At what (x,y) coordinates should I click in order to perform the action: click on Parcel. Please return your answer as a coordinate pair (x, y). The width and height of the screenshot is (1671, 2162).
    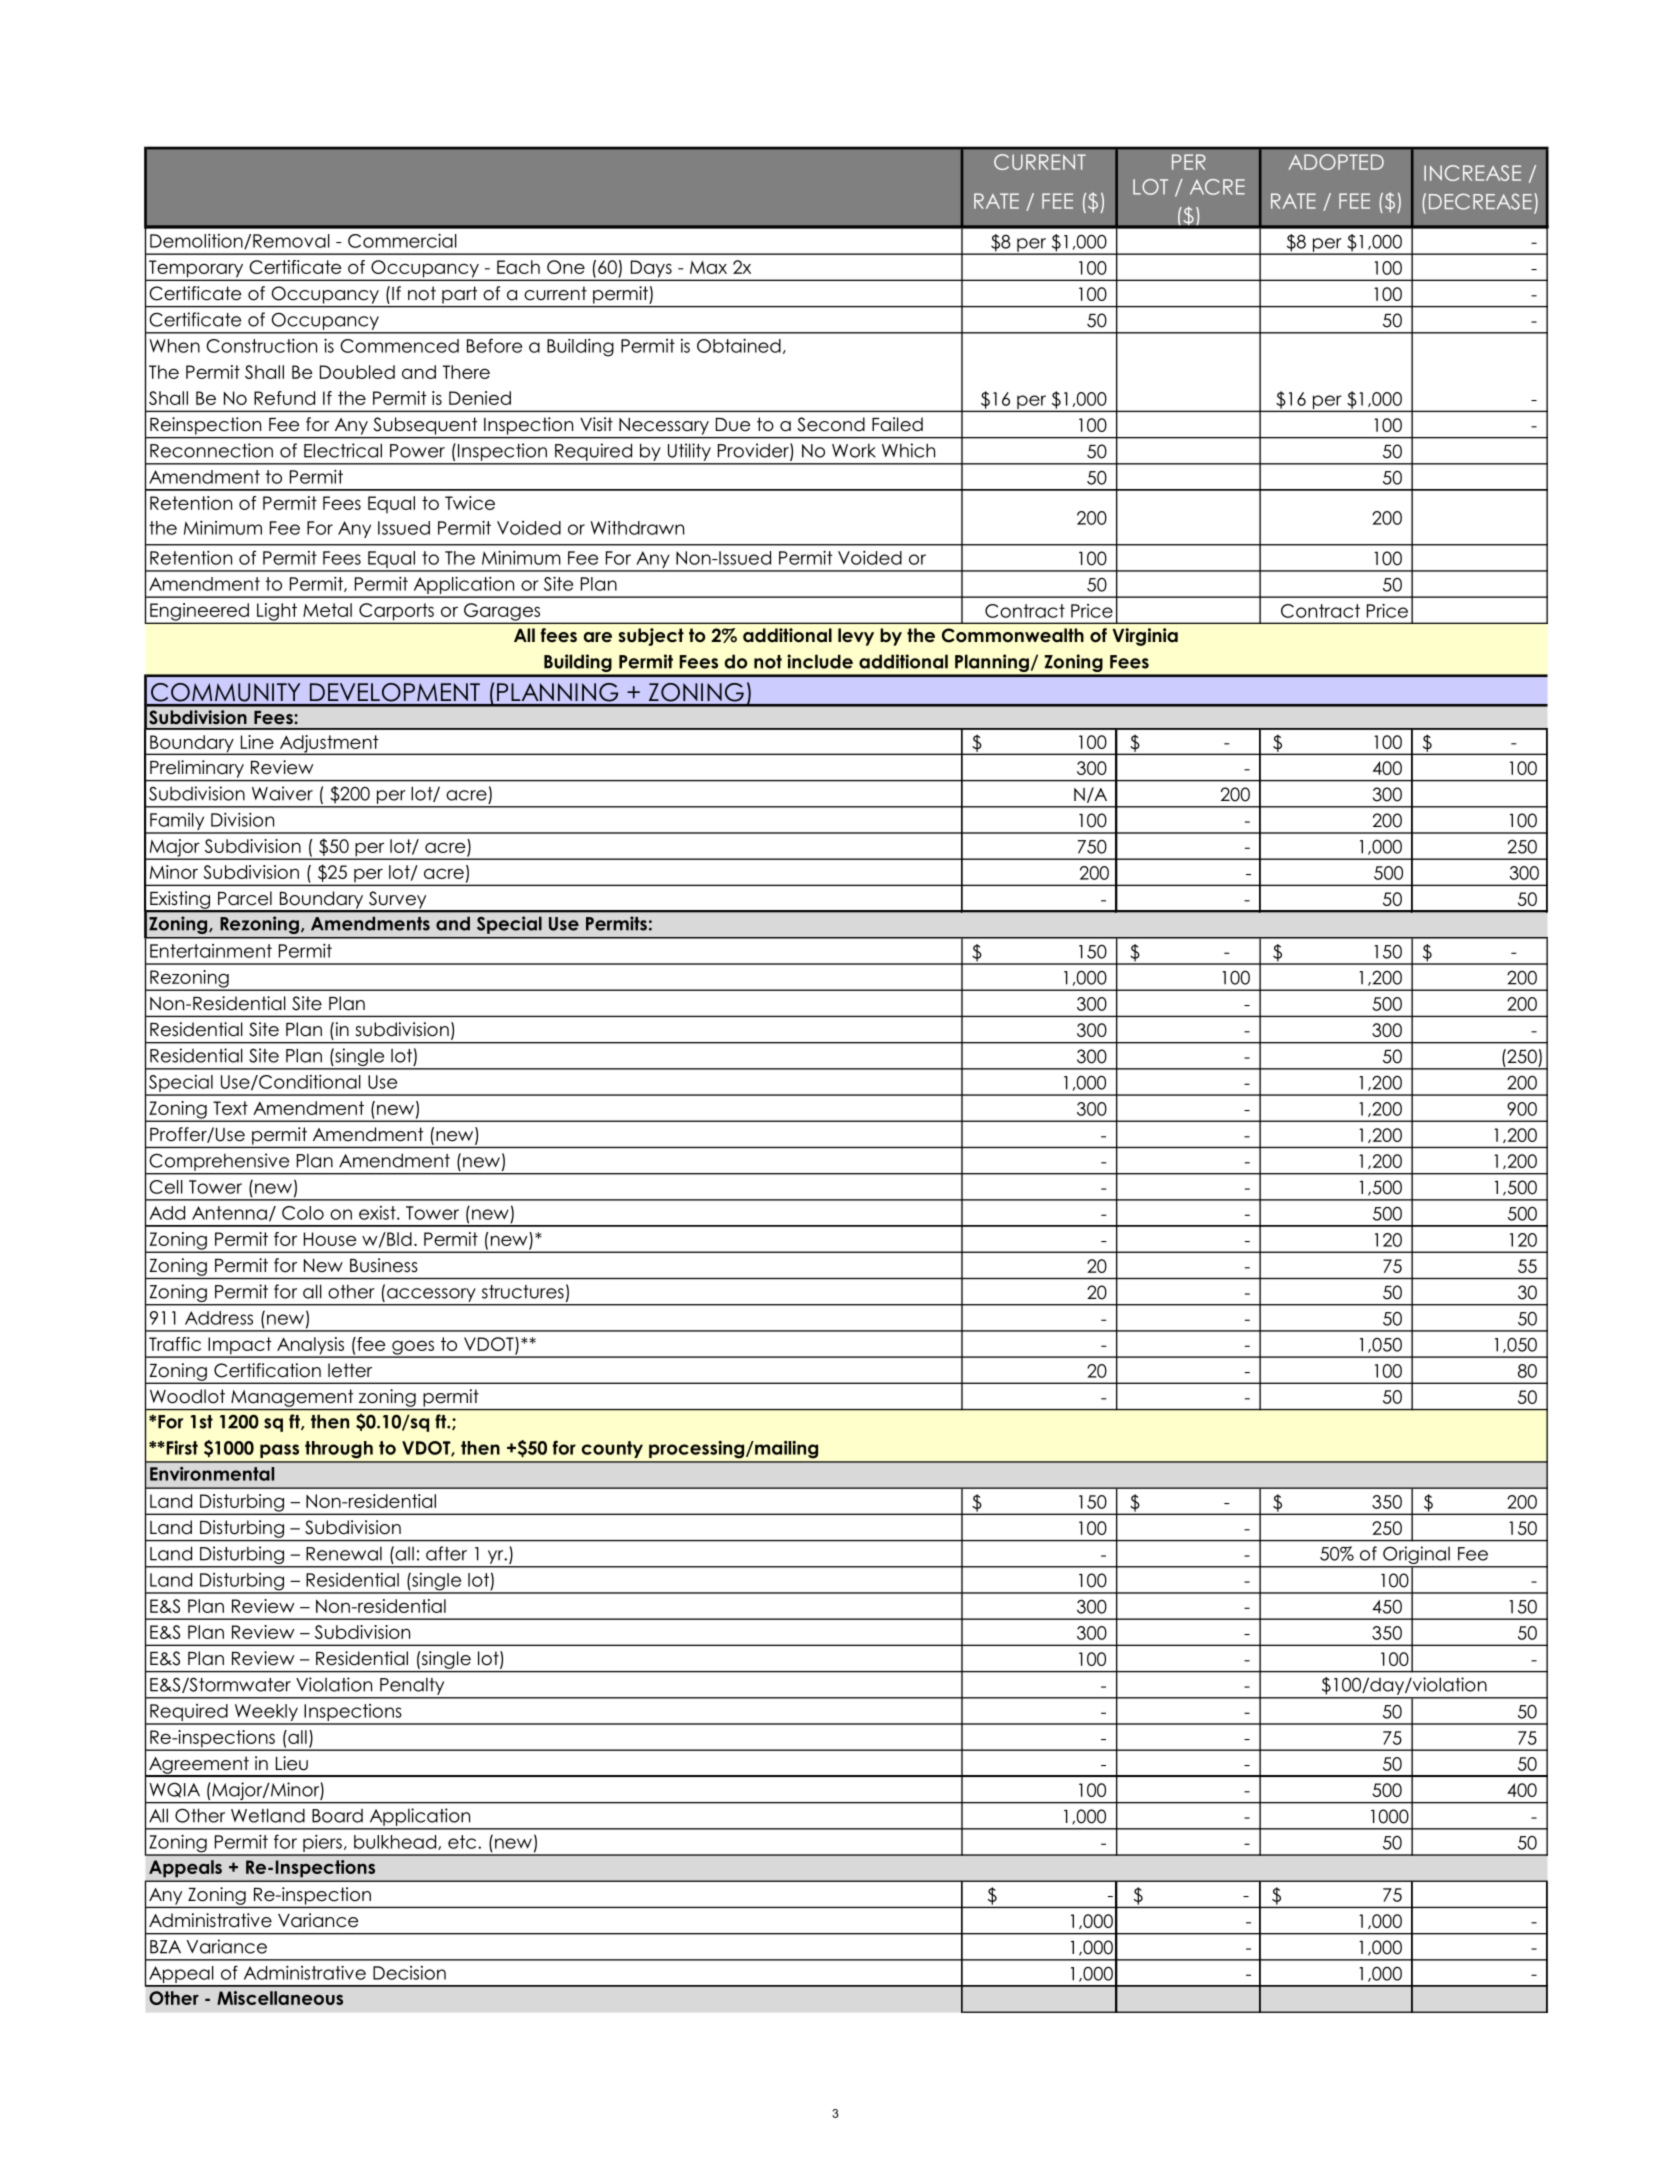
    Looking at the image, I should click on (245, 898).
